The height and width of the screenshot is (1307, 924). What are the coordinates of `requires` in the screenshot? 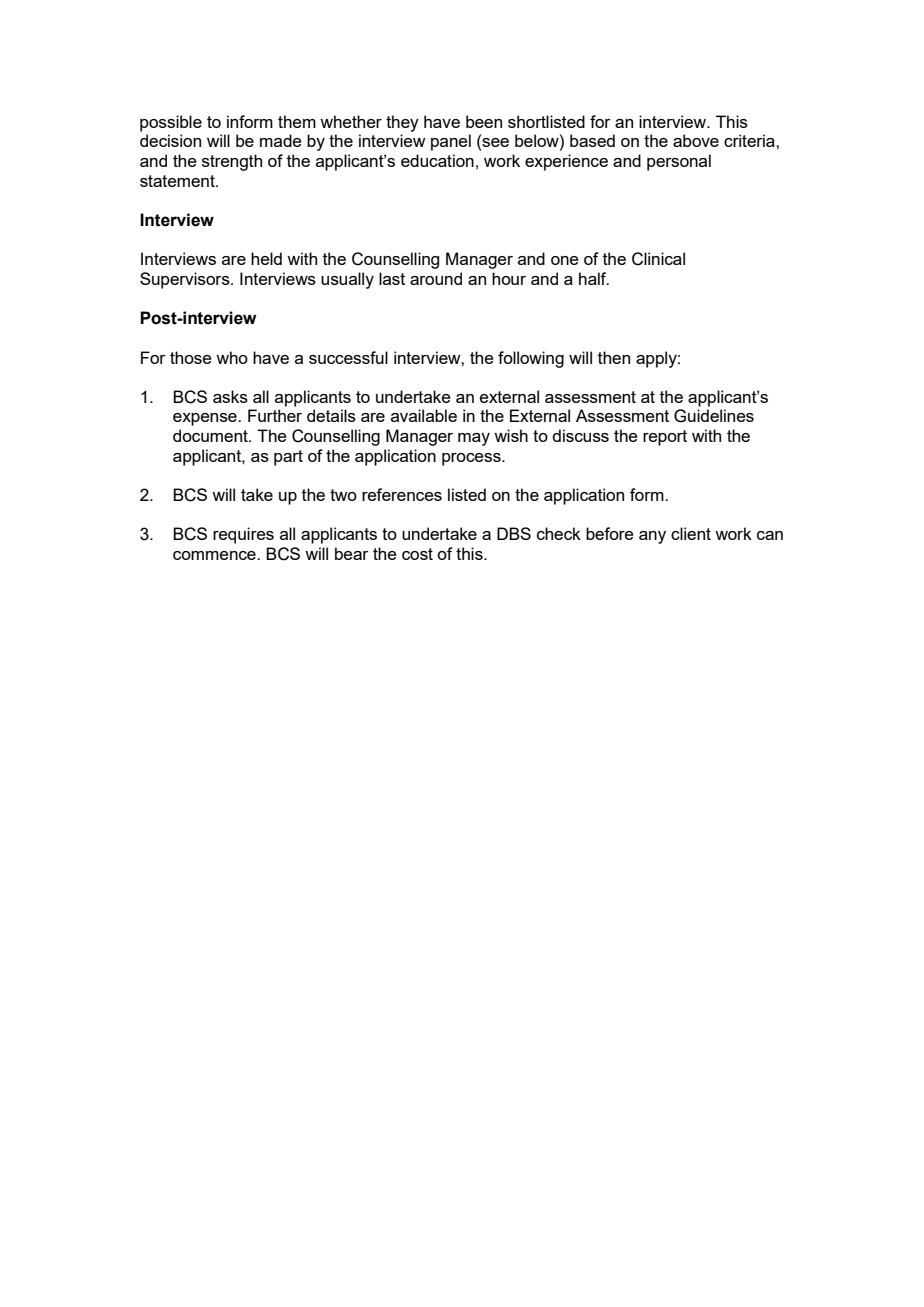 It's located at (243, 535).
